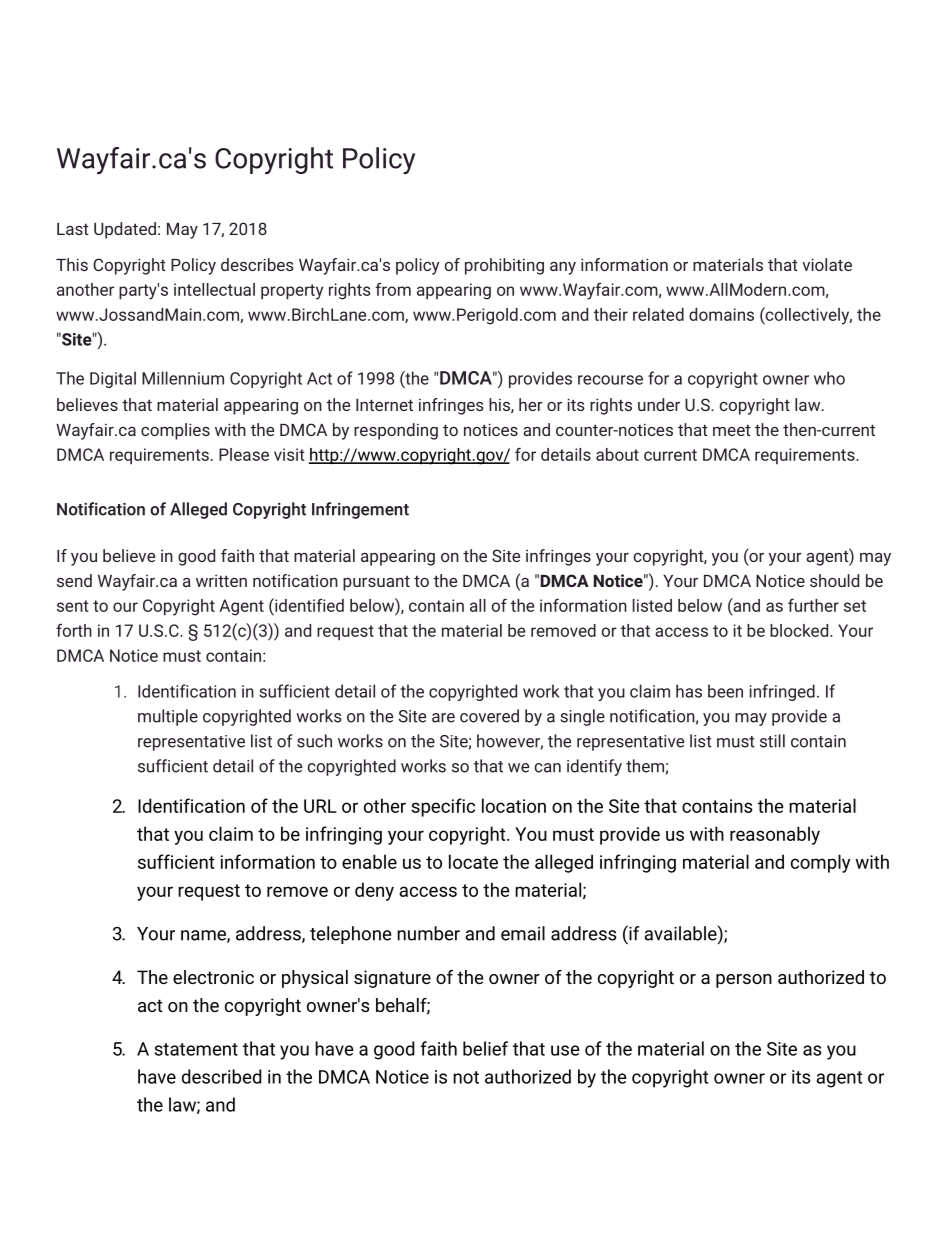 This image has height=1233, width=952. I want to click on multiple, so click(168, 717).
